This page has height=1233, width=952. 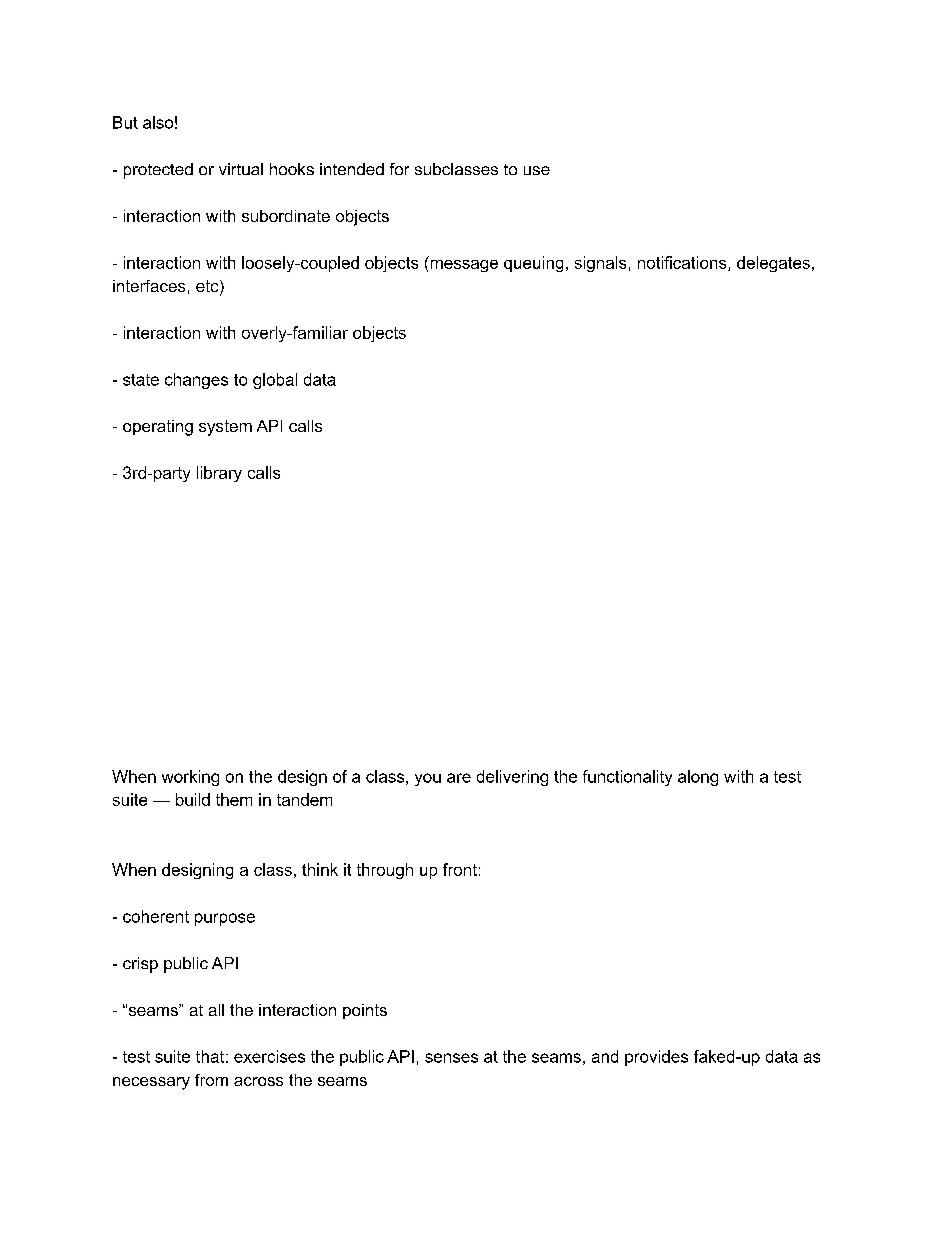 I want to click on working, so click(x=190, y=778).
